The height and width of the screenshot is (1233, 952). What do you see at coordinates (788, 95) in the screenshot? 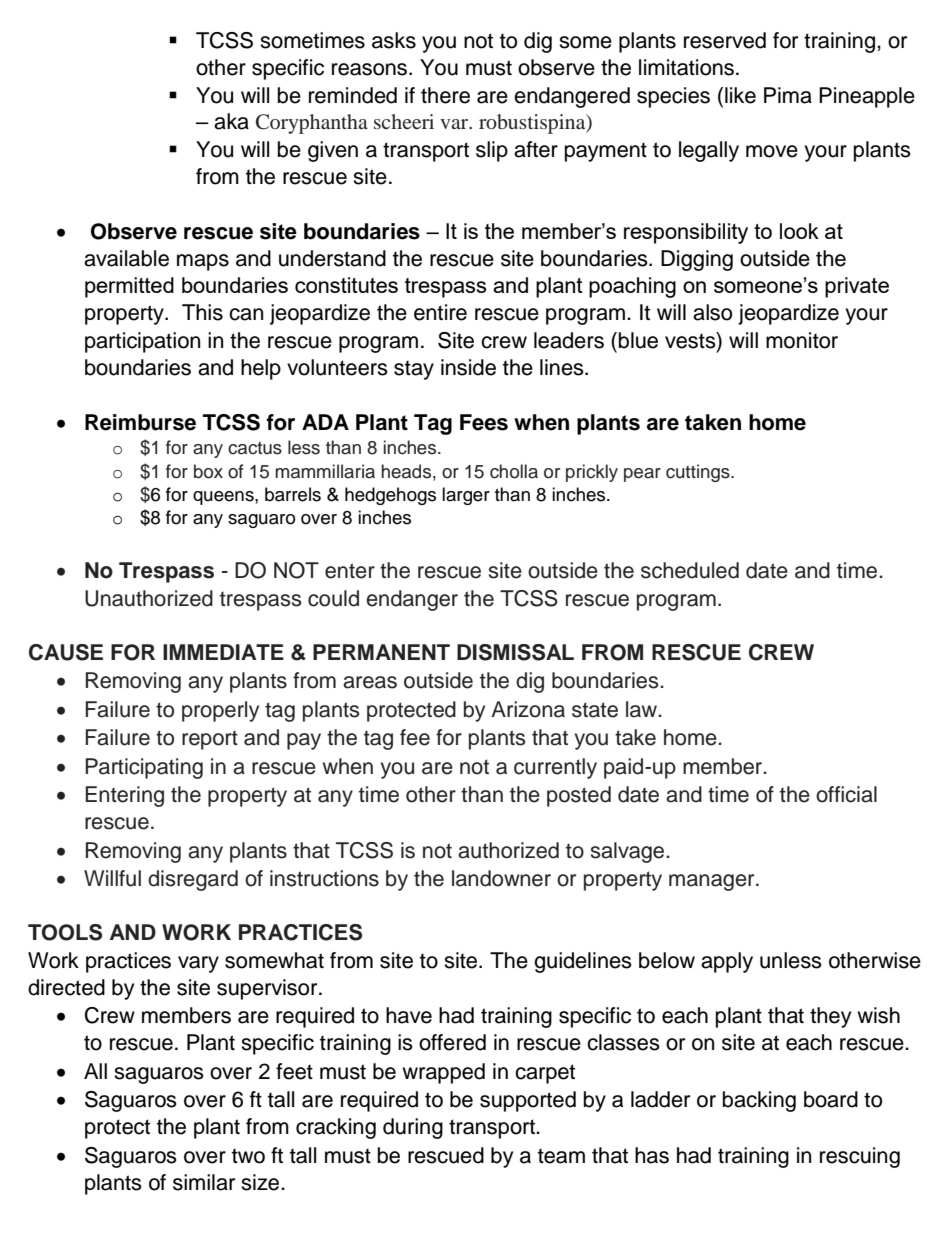
I see `Pima` at bounding box center [788, 95].
